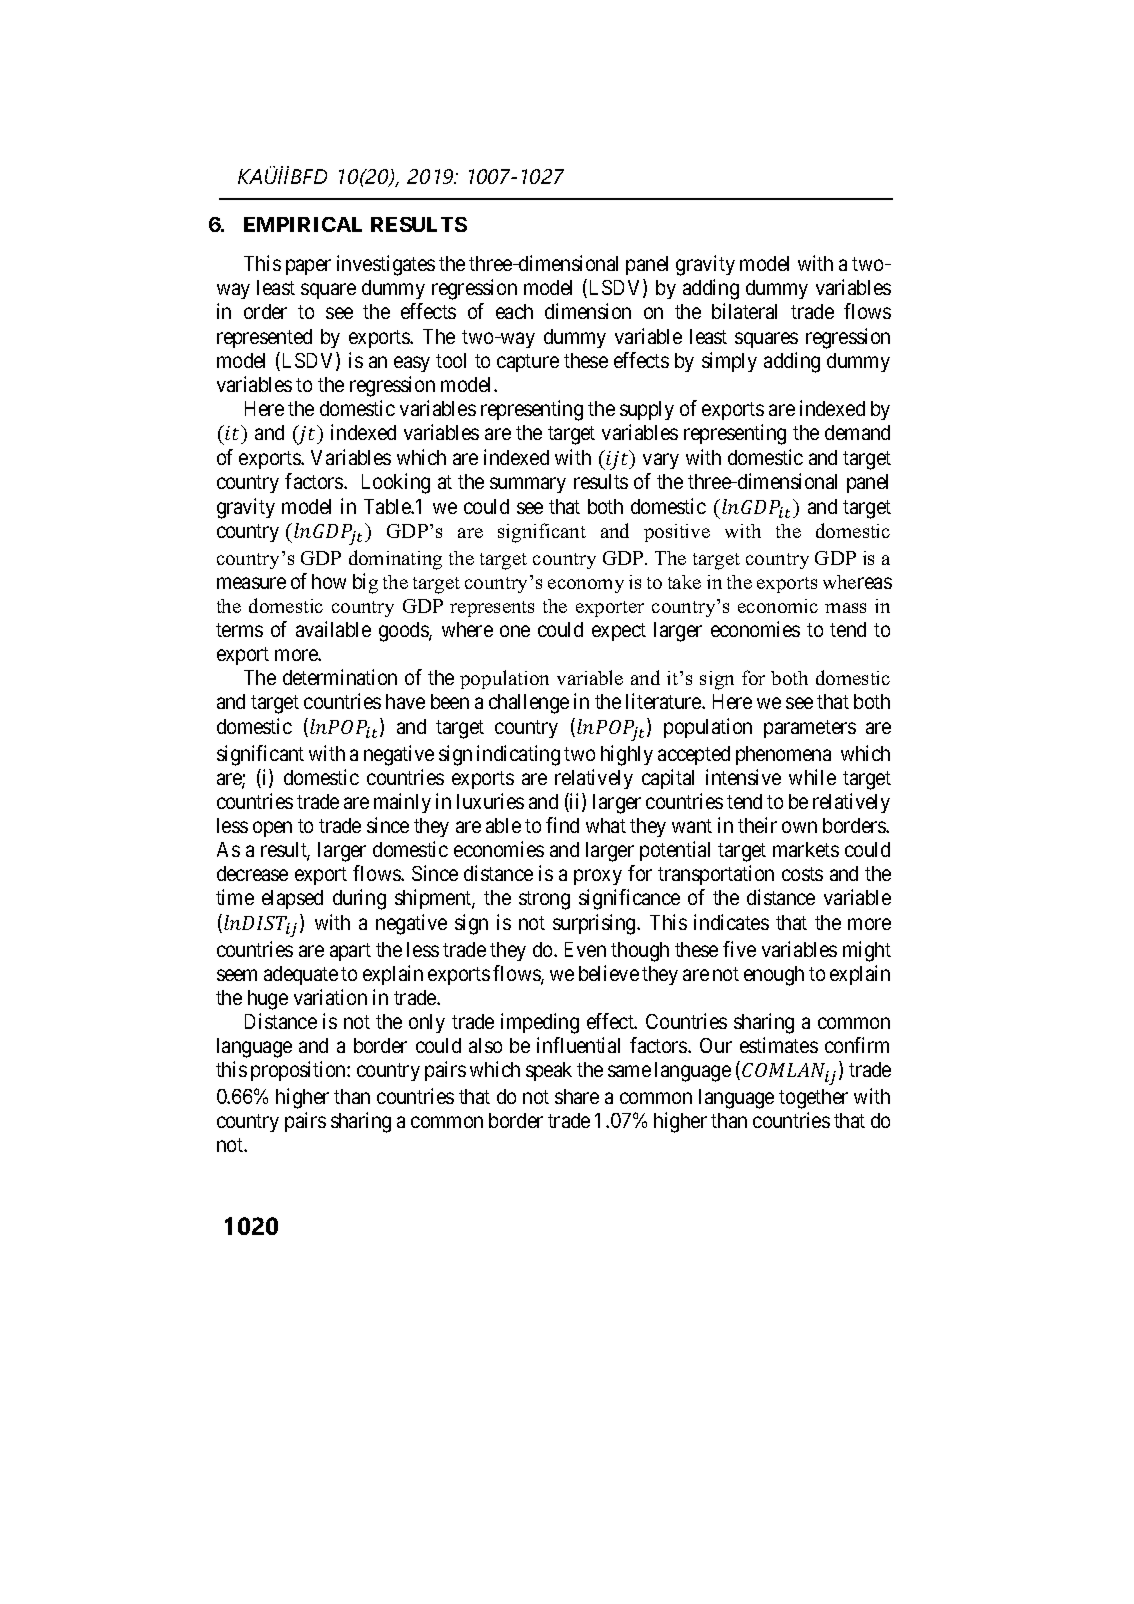 Image resolution: width=1134 pixels, height=1604 pixels. Describe the element at coordinates (340, 677) in the document. I see `determination` at that location.
